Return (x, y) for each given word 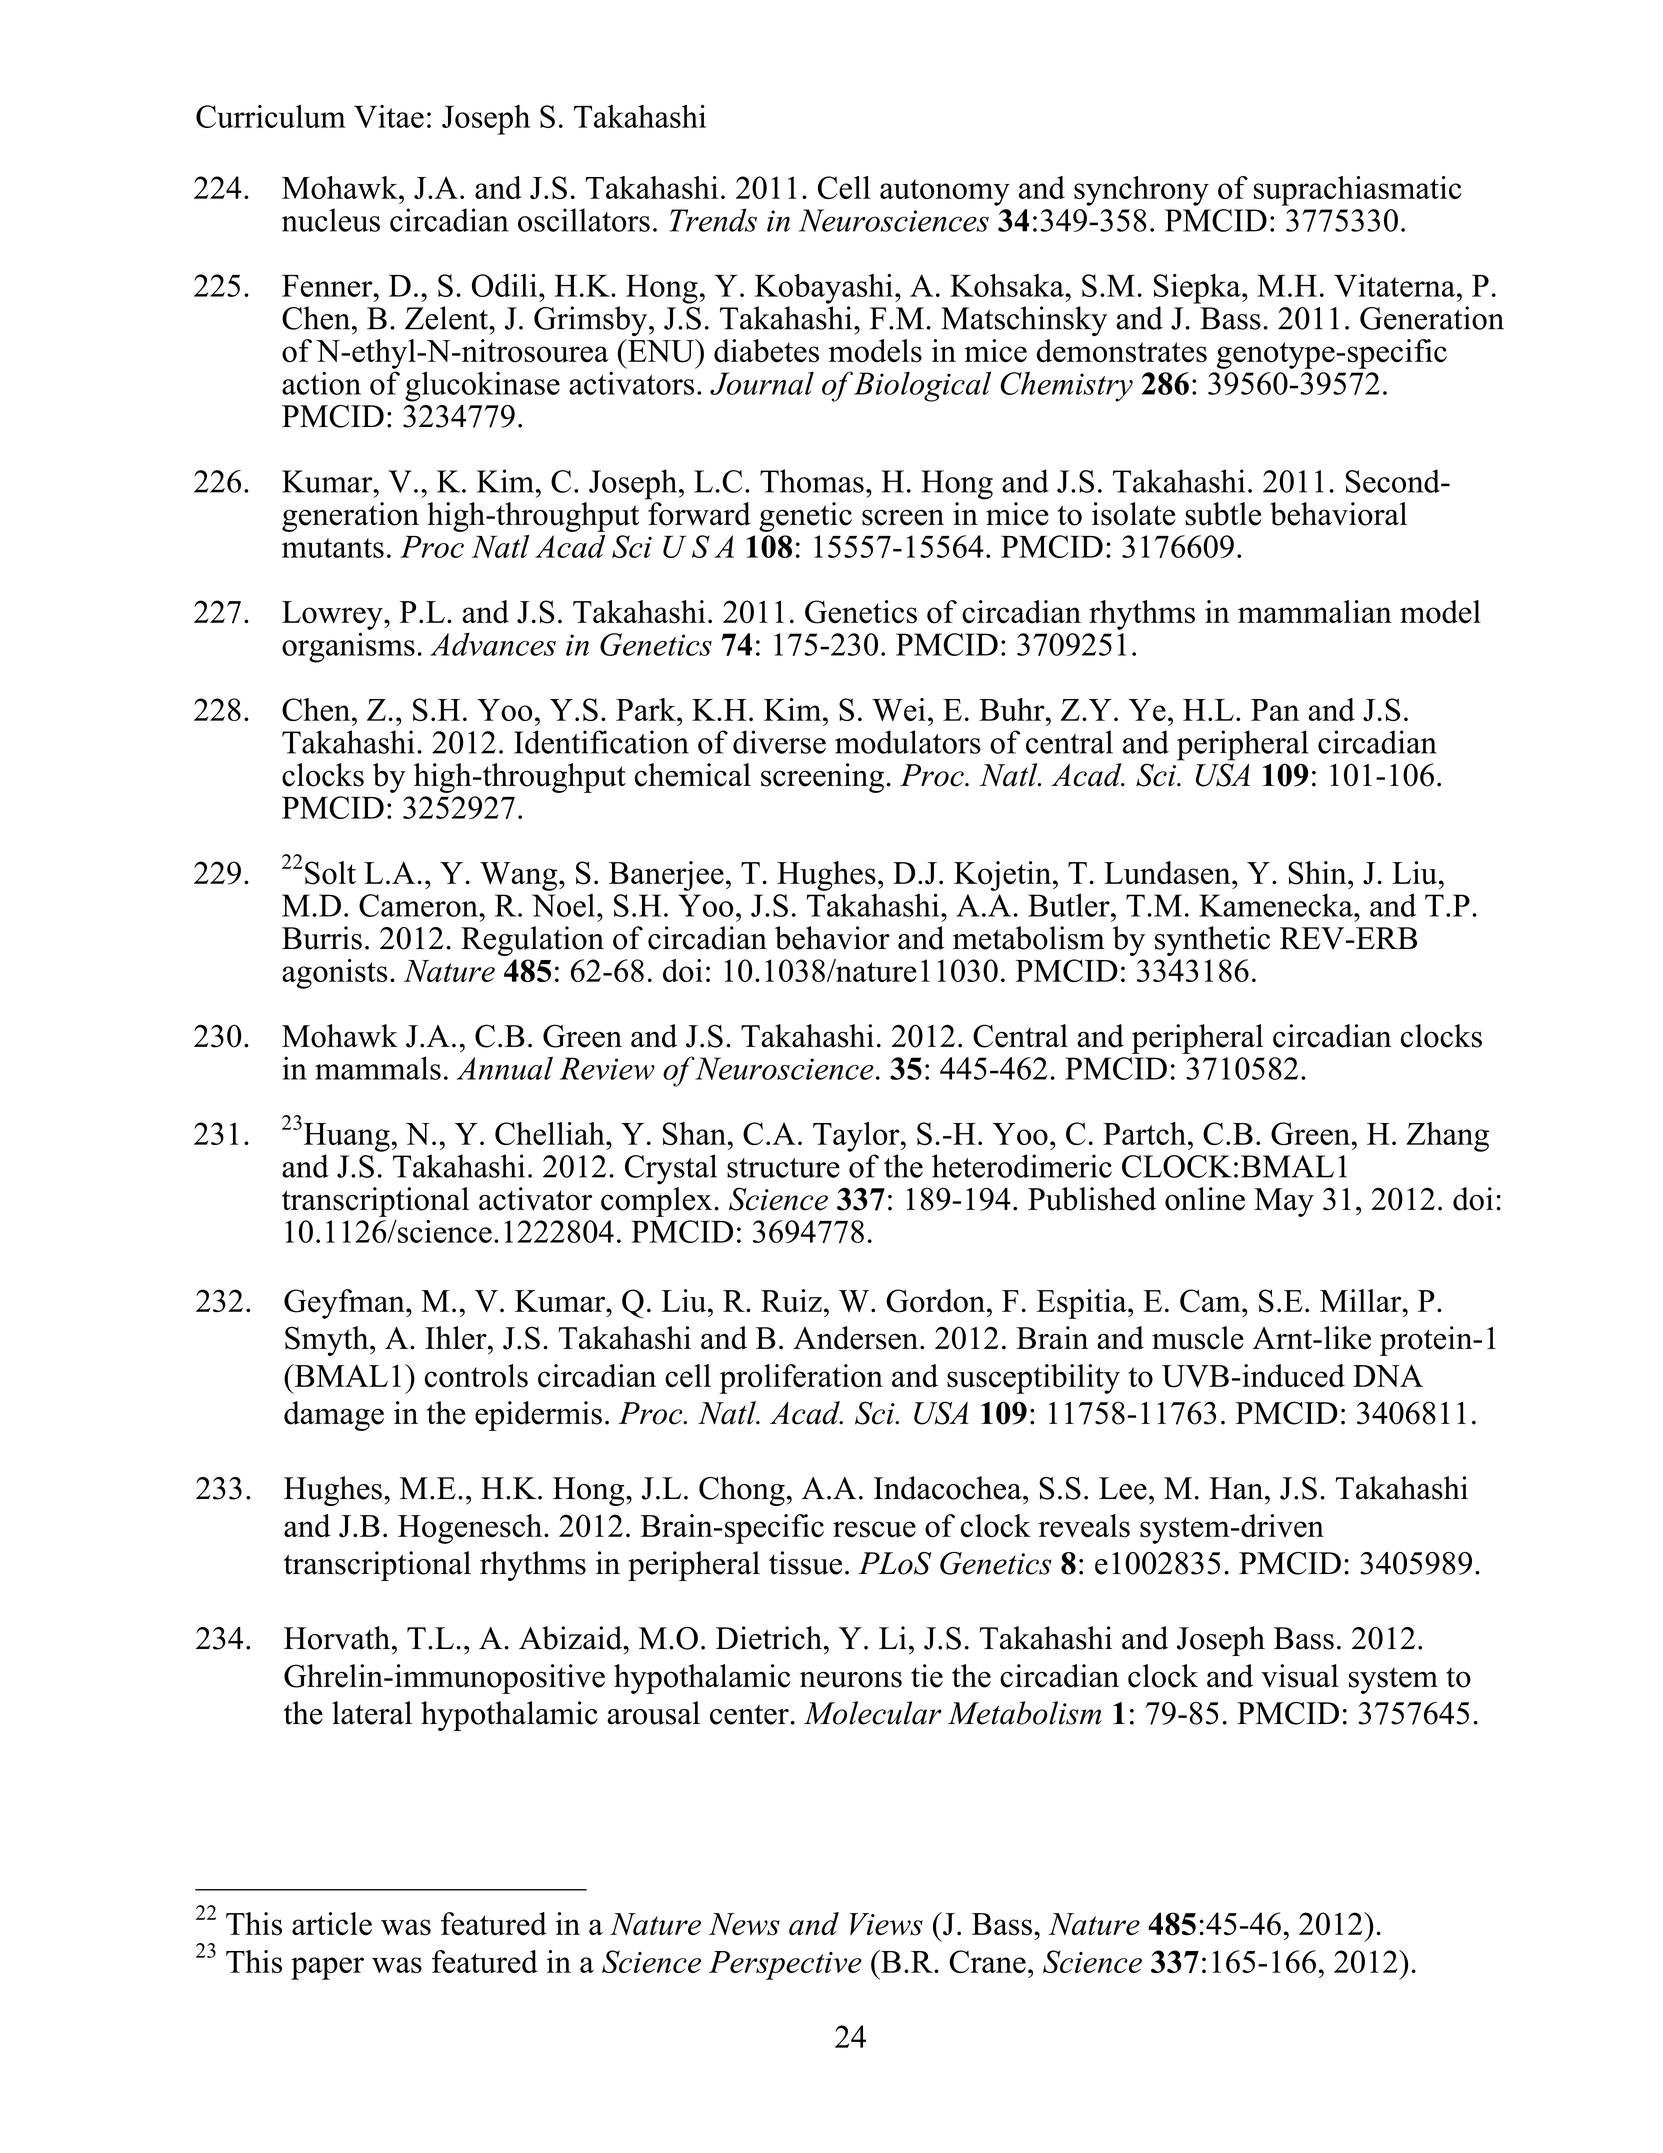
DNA (1388, 1375)
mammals (378, 1068)
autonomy (945, 192)
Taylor (857, 1137)
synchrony (1141, 191)
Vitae (389, 116)
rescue (874, 1529)
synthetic (1212, 941)
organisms (348, 647)
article (332, 1924)
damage (334, 1416)
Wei (899, 709)
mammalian (1315, 611)
